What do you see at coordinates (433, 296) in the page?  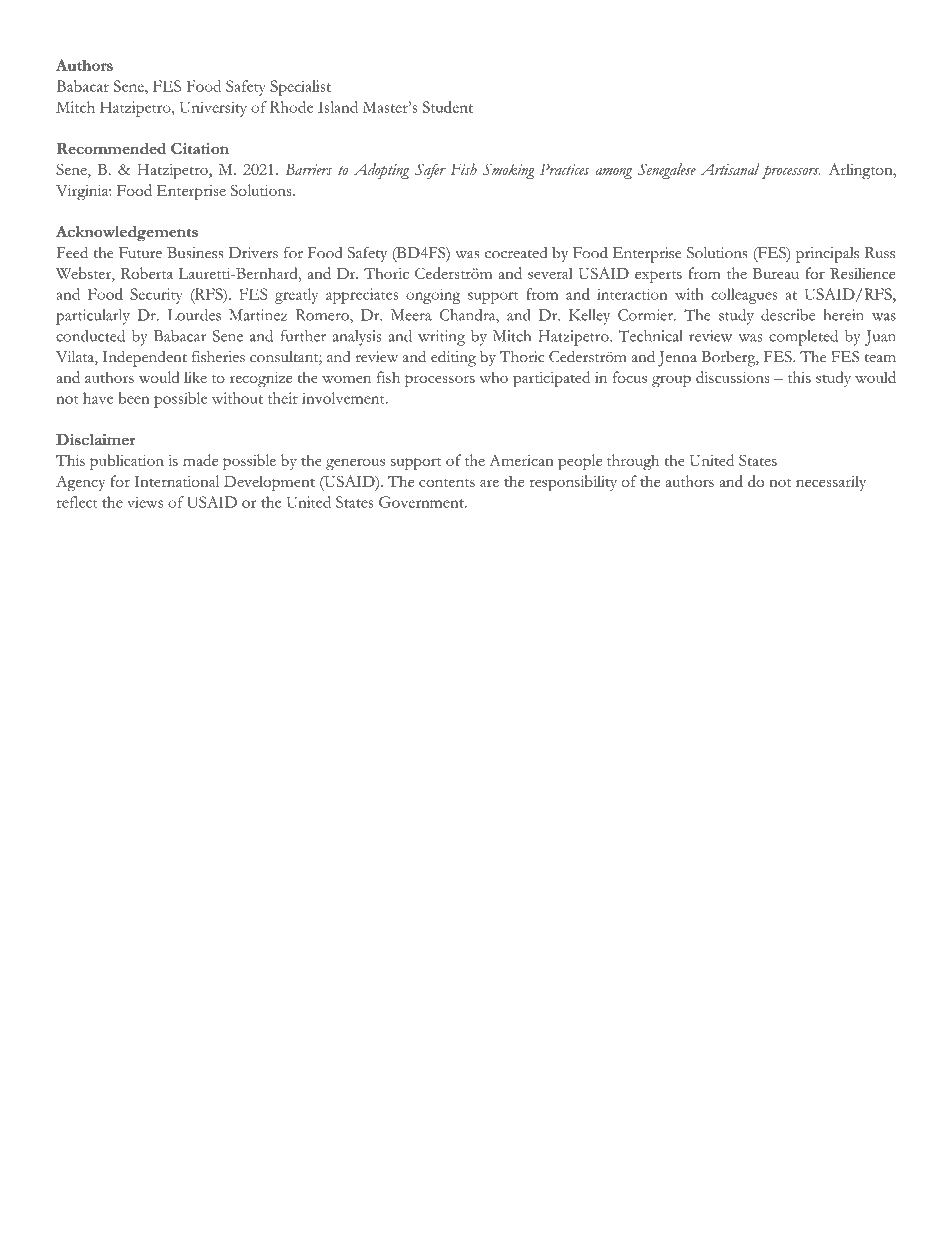 I see `ongoing` at bounding box center [433, 296].
